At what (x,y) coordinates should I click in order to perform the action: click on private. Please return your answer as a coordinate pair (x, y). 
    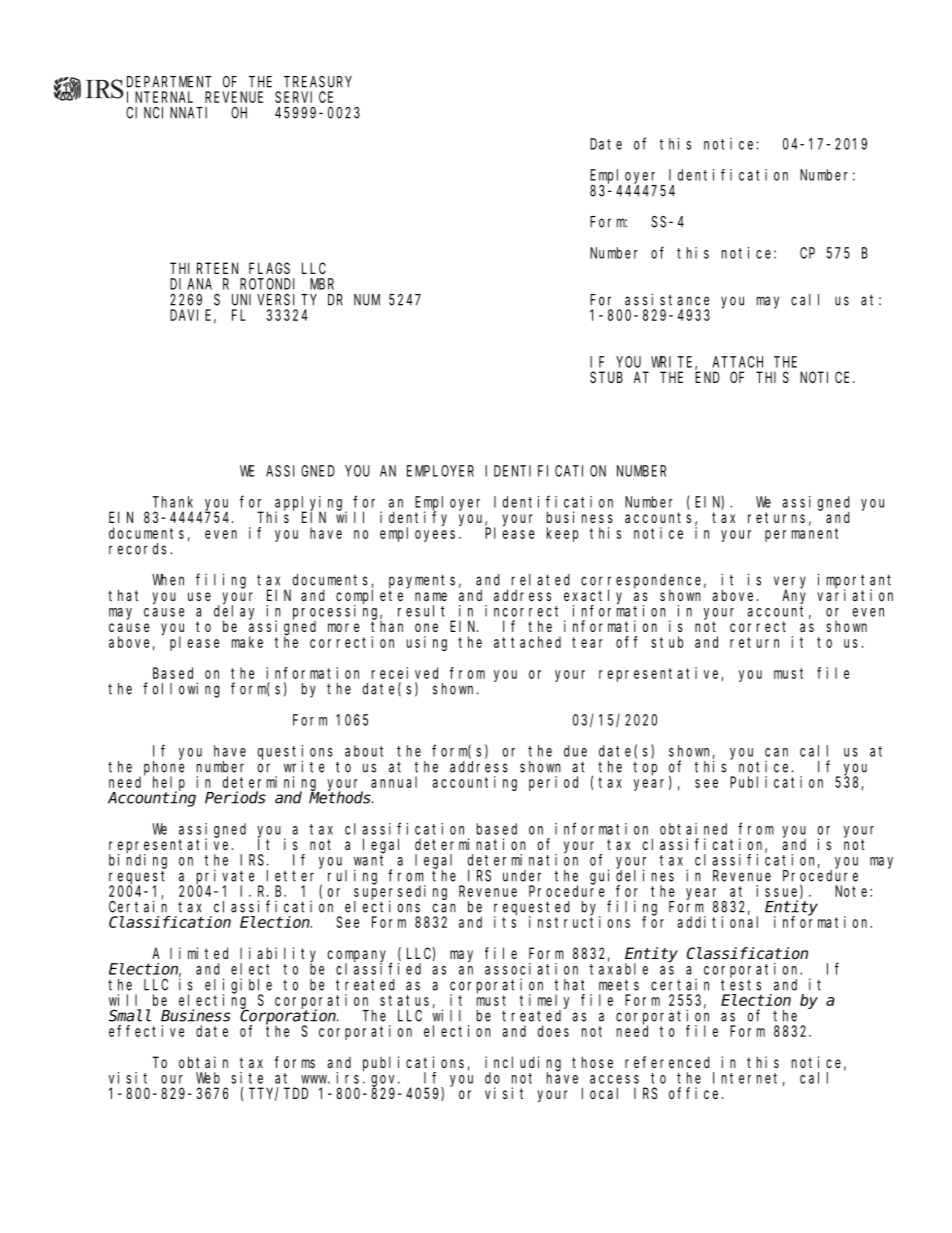
    Looking at the image, I should click on (228, 877).
